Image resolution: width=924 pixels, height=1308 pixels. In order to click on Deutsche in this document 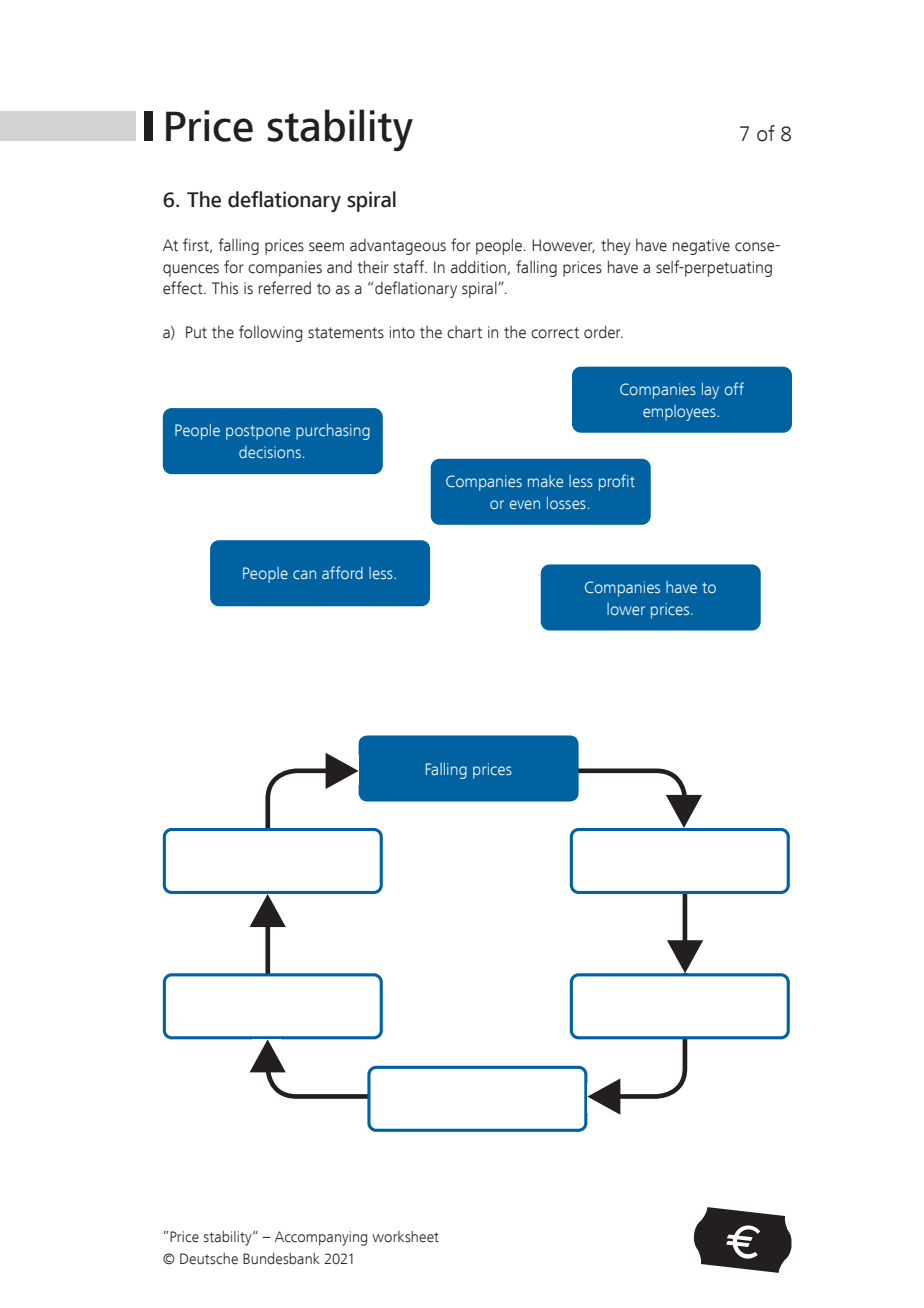, I will do `click(209, 1259)`.
